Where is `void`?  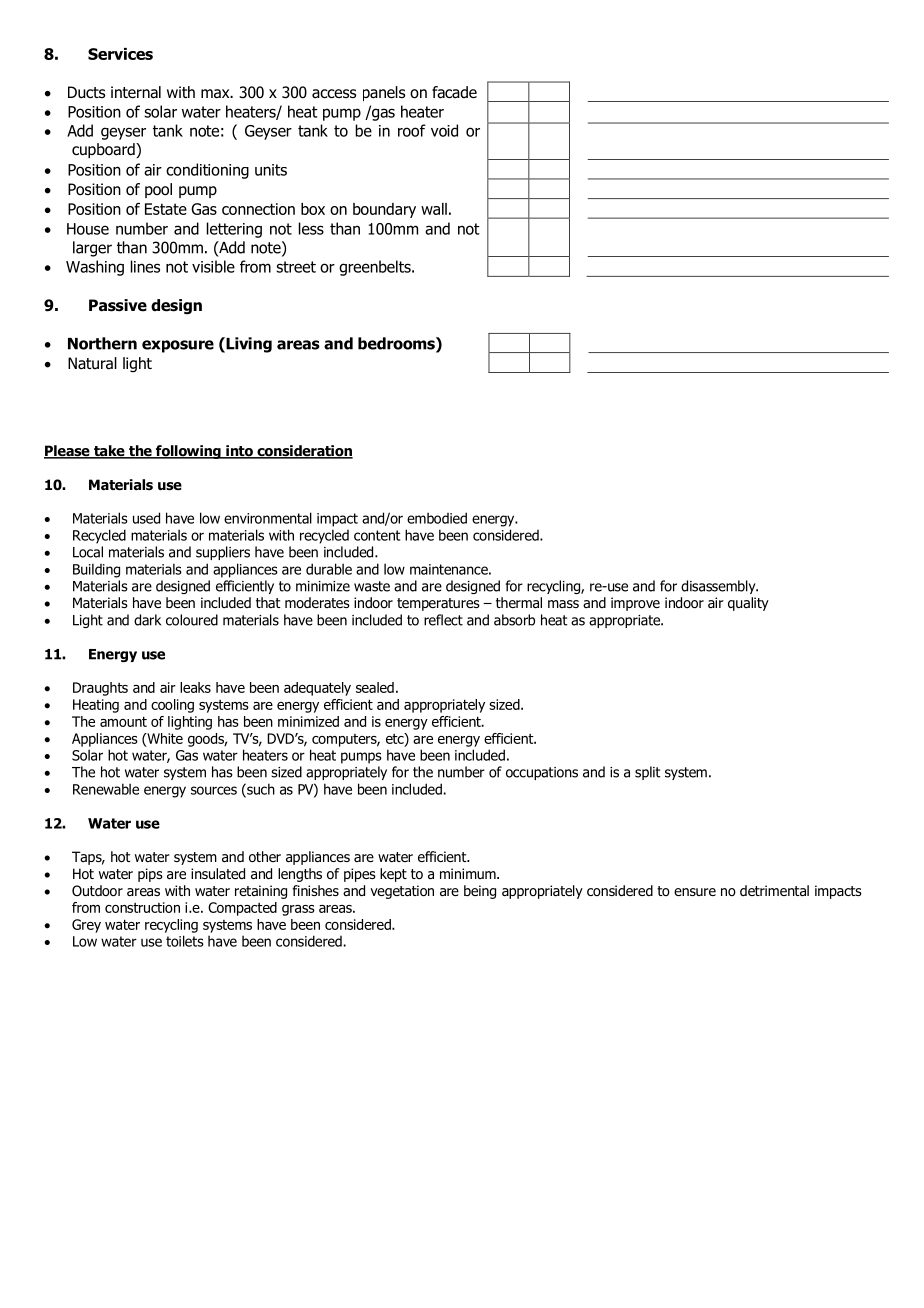
void is located at coordinates (444, 130).
